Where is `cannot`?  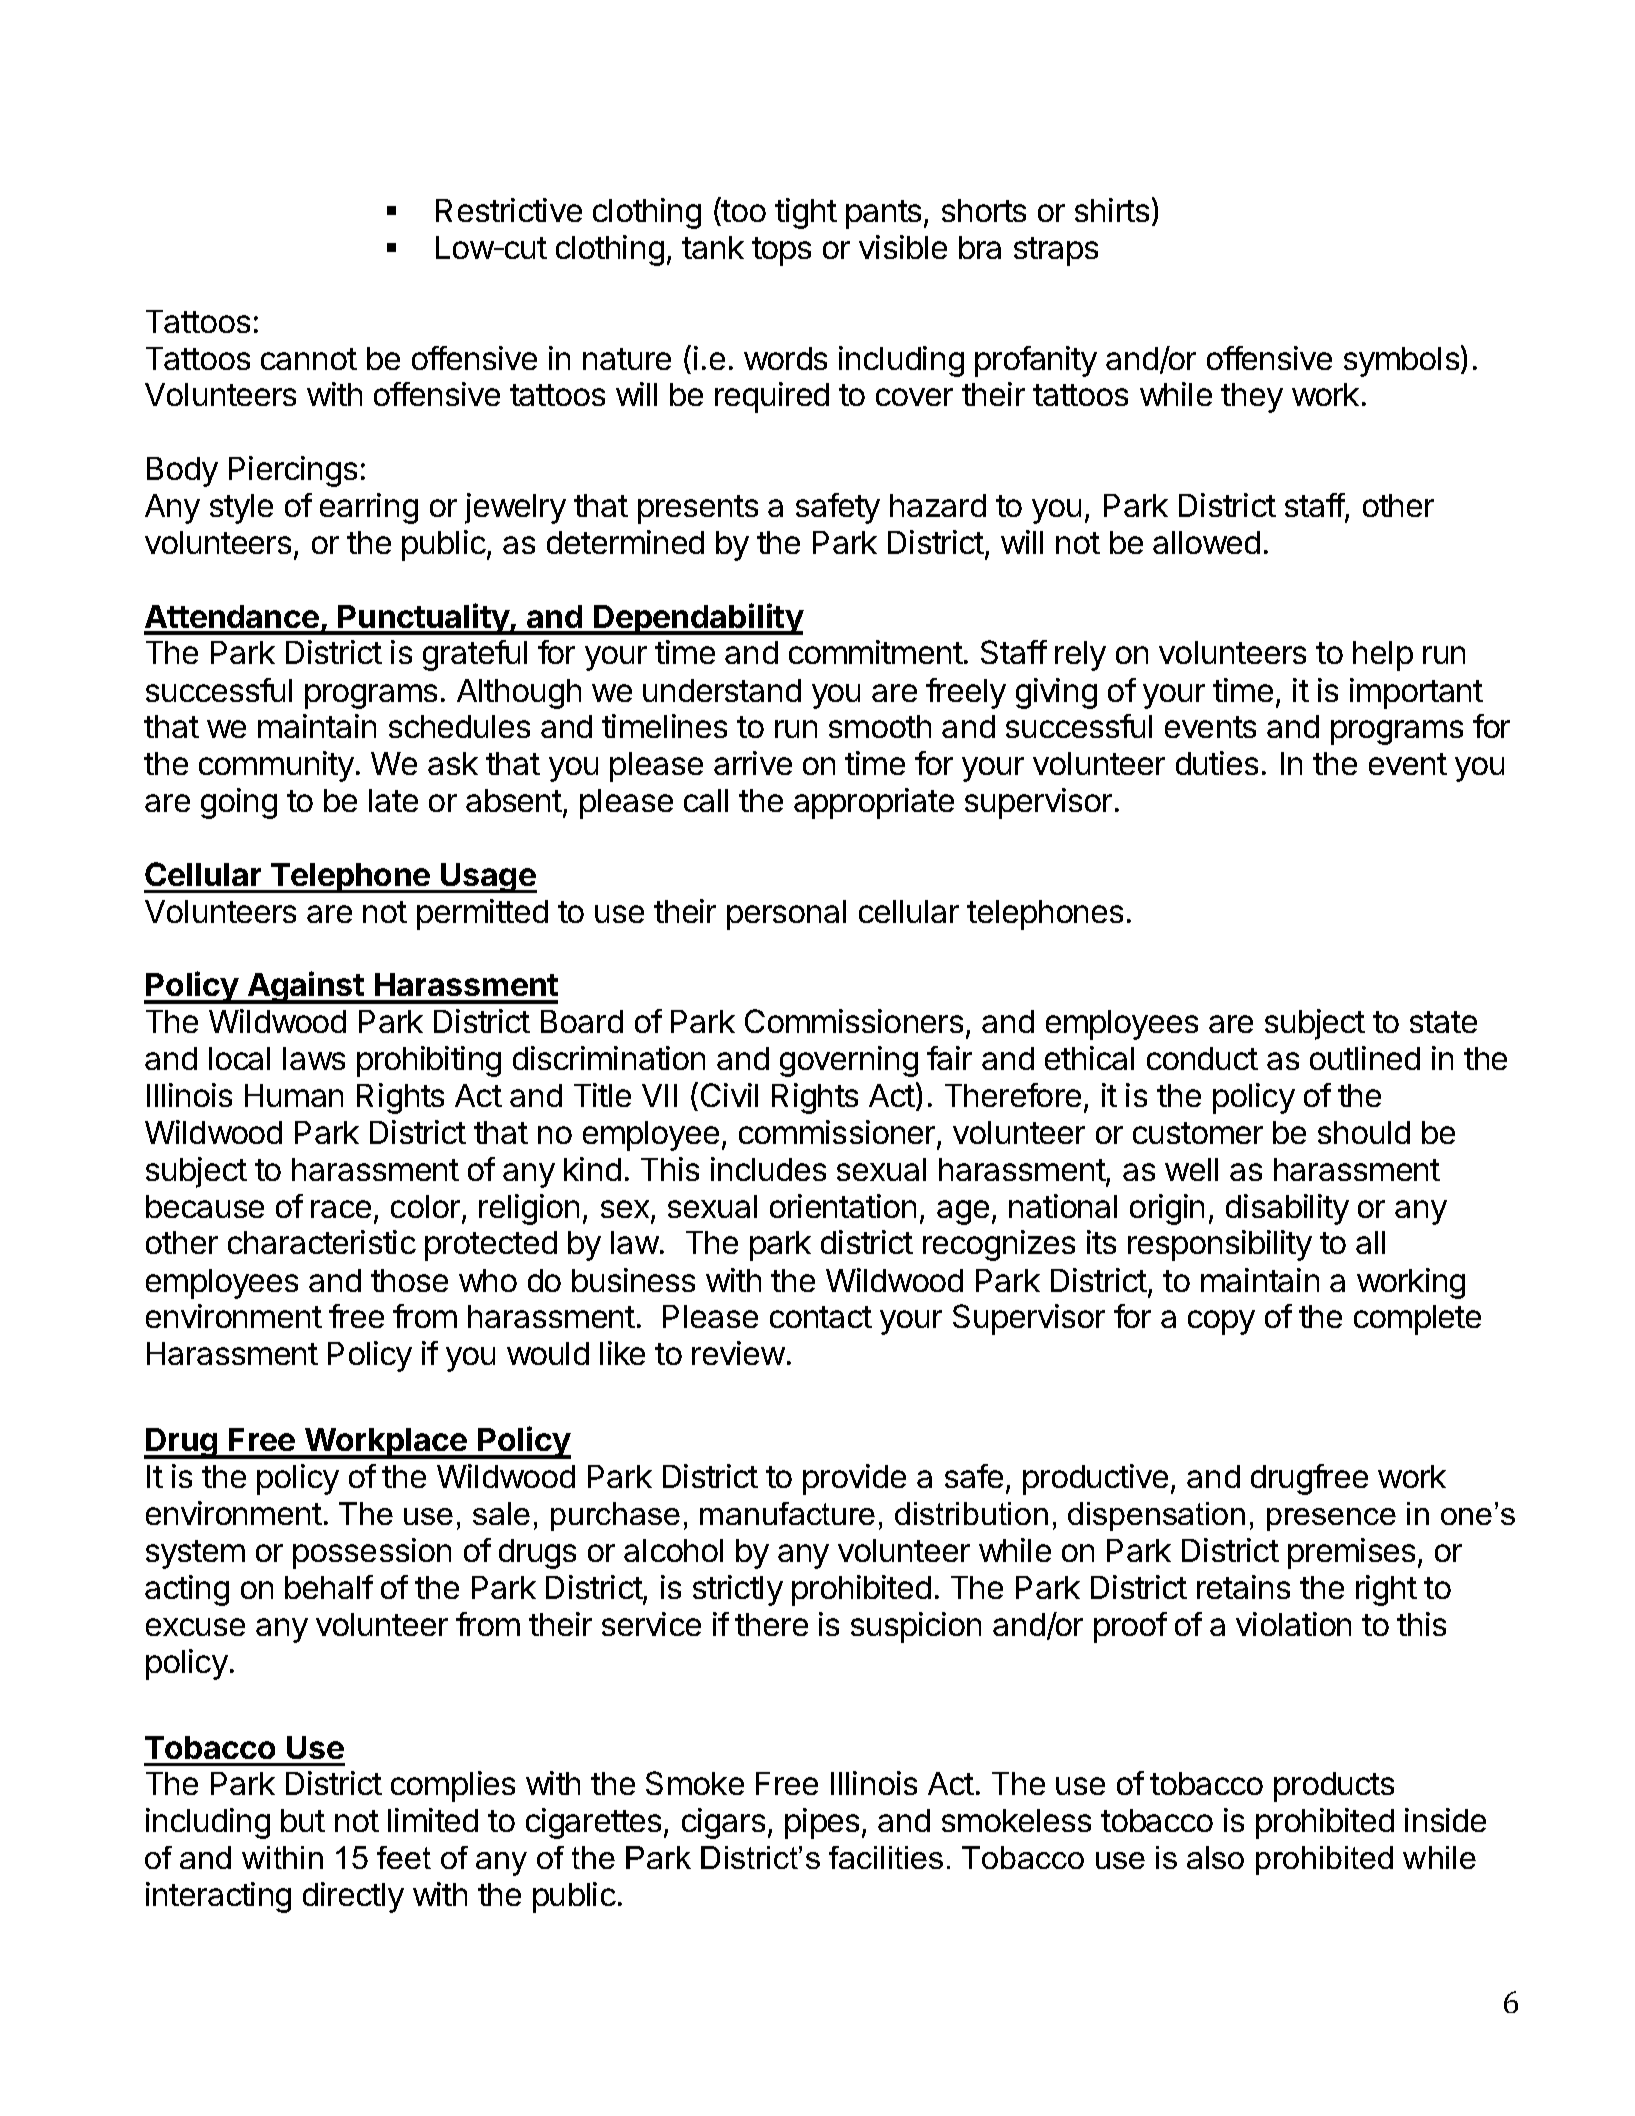 cannot is located at coordinates (309, 359).
